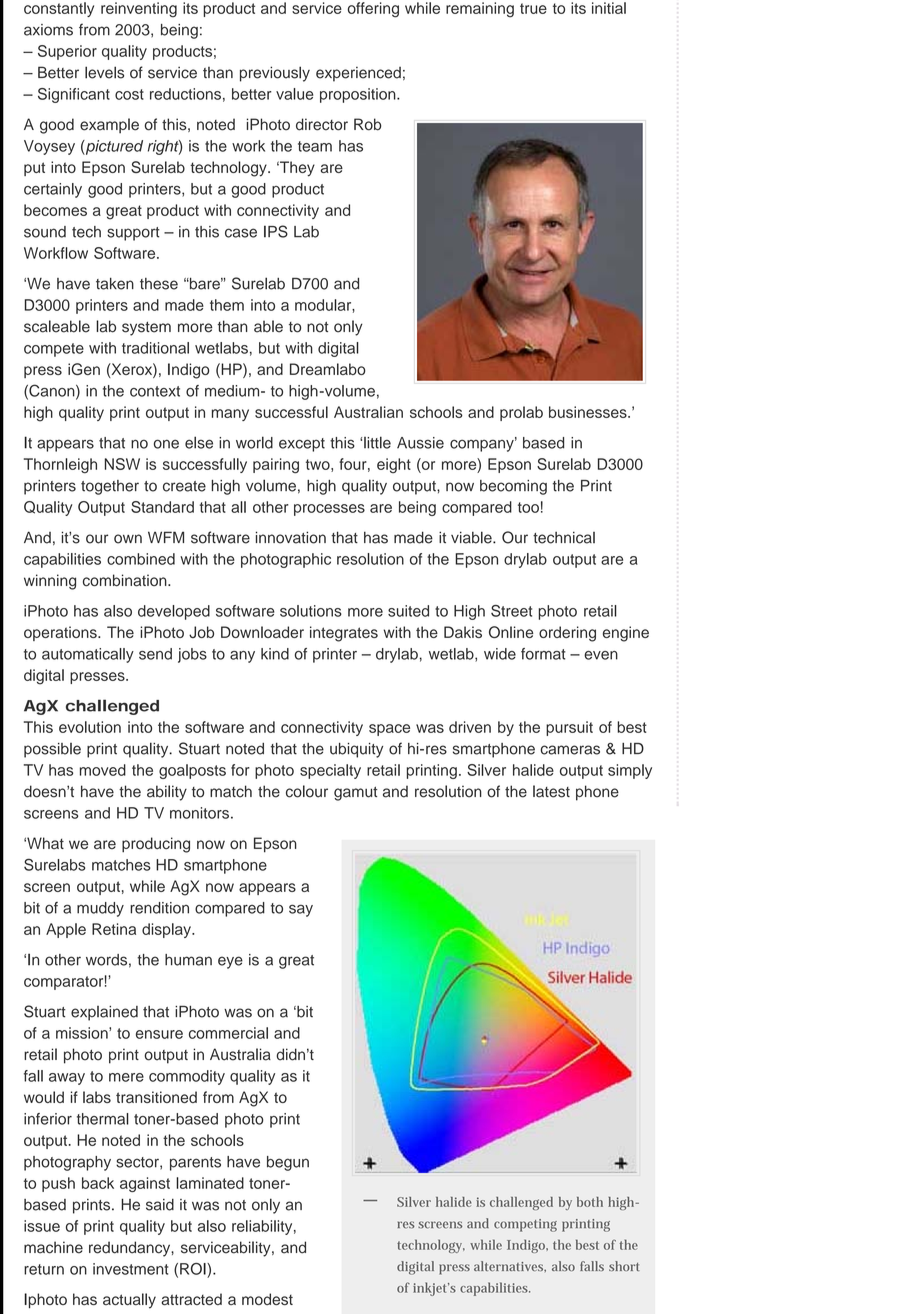 Image resolution: width=924 pixels, height=1314 pixels. Describe the element at coordinates (88, 655) in the document. I see `automatically` at that location.
